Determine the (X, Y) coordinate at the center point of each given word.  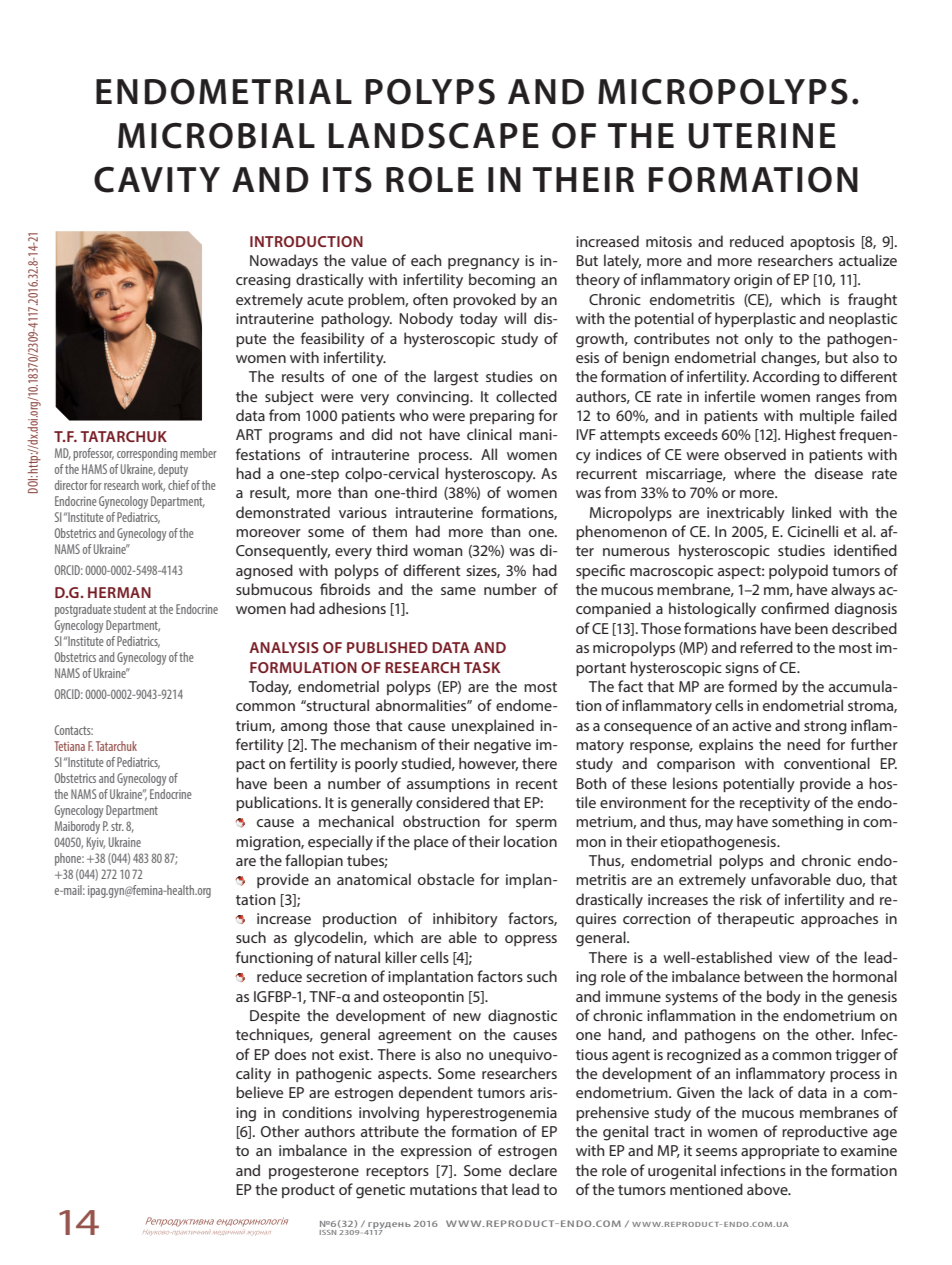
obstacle (446, 879)
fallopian (314, 861)
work (153, 486)
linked (811, 512)
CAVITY (157, 180)
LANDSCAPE (434, 136)
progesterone (314, 1173)
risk (751, 899)
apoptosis (822, 243)
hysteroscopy (490, 475)
